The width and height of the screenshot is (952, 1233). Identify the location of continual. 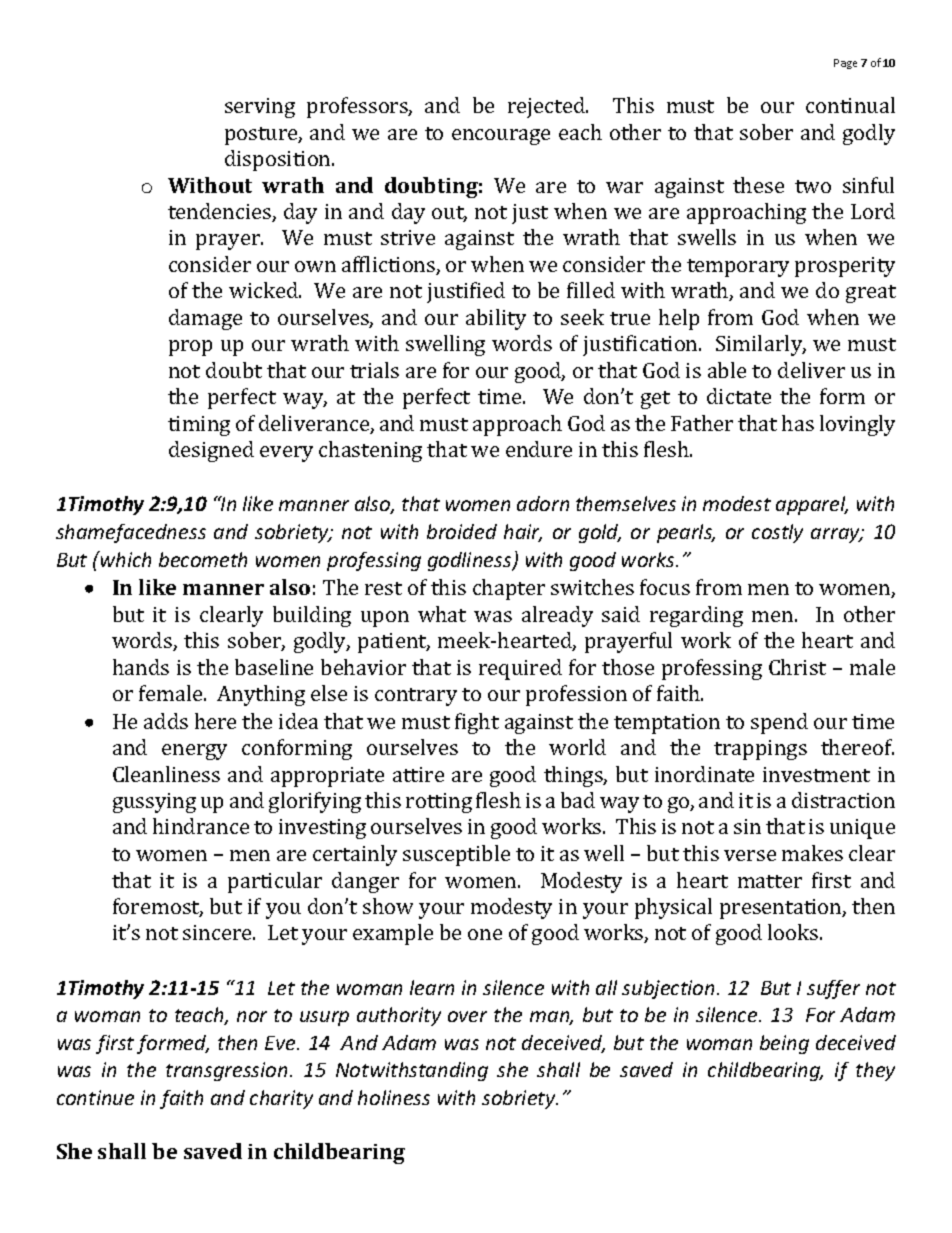
(850, 105).
